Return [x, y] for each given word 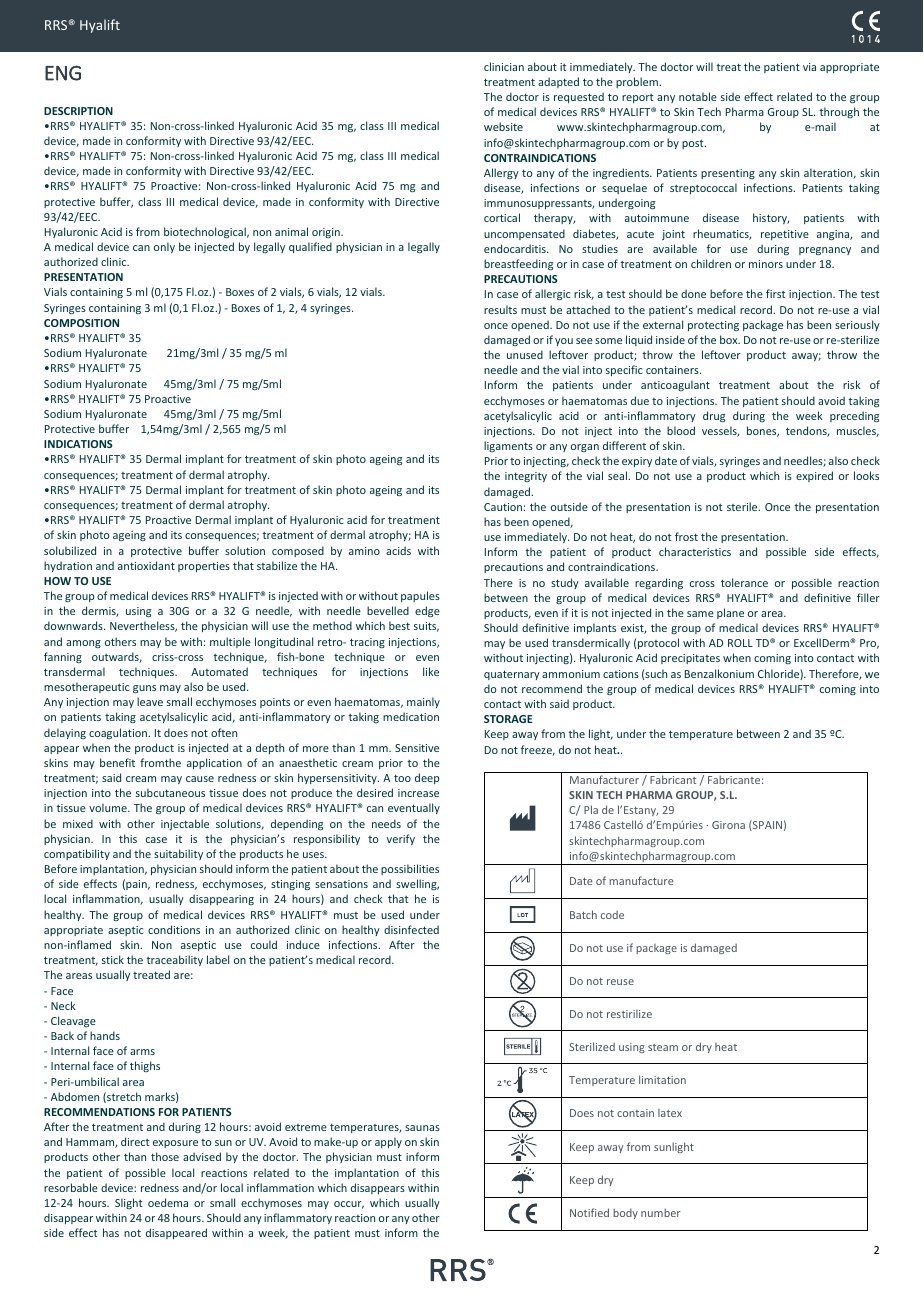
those [165, 1156]
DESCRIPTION [78, 111]
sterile [743, 506]
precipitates [690, 659]
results [500, 309]
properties [204, 567]
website [503, 126]
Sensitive [417, 748]
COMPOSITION [81, 323]
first [775, 293]
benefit [117, 762]
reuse [620, 982]
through [839, 112]
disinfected [411, 929]
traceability [175, 960]
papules [420, 596]
